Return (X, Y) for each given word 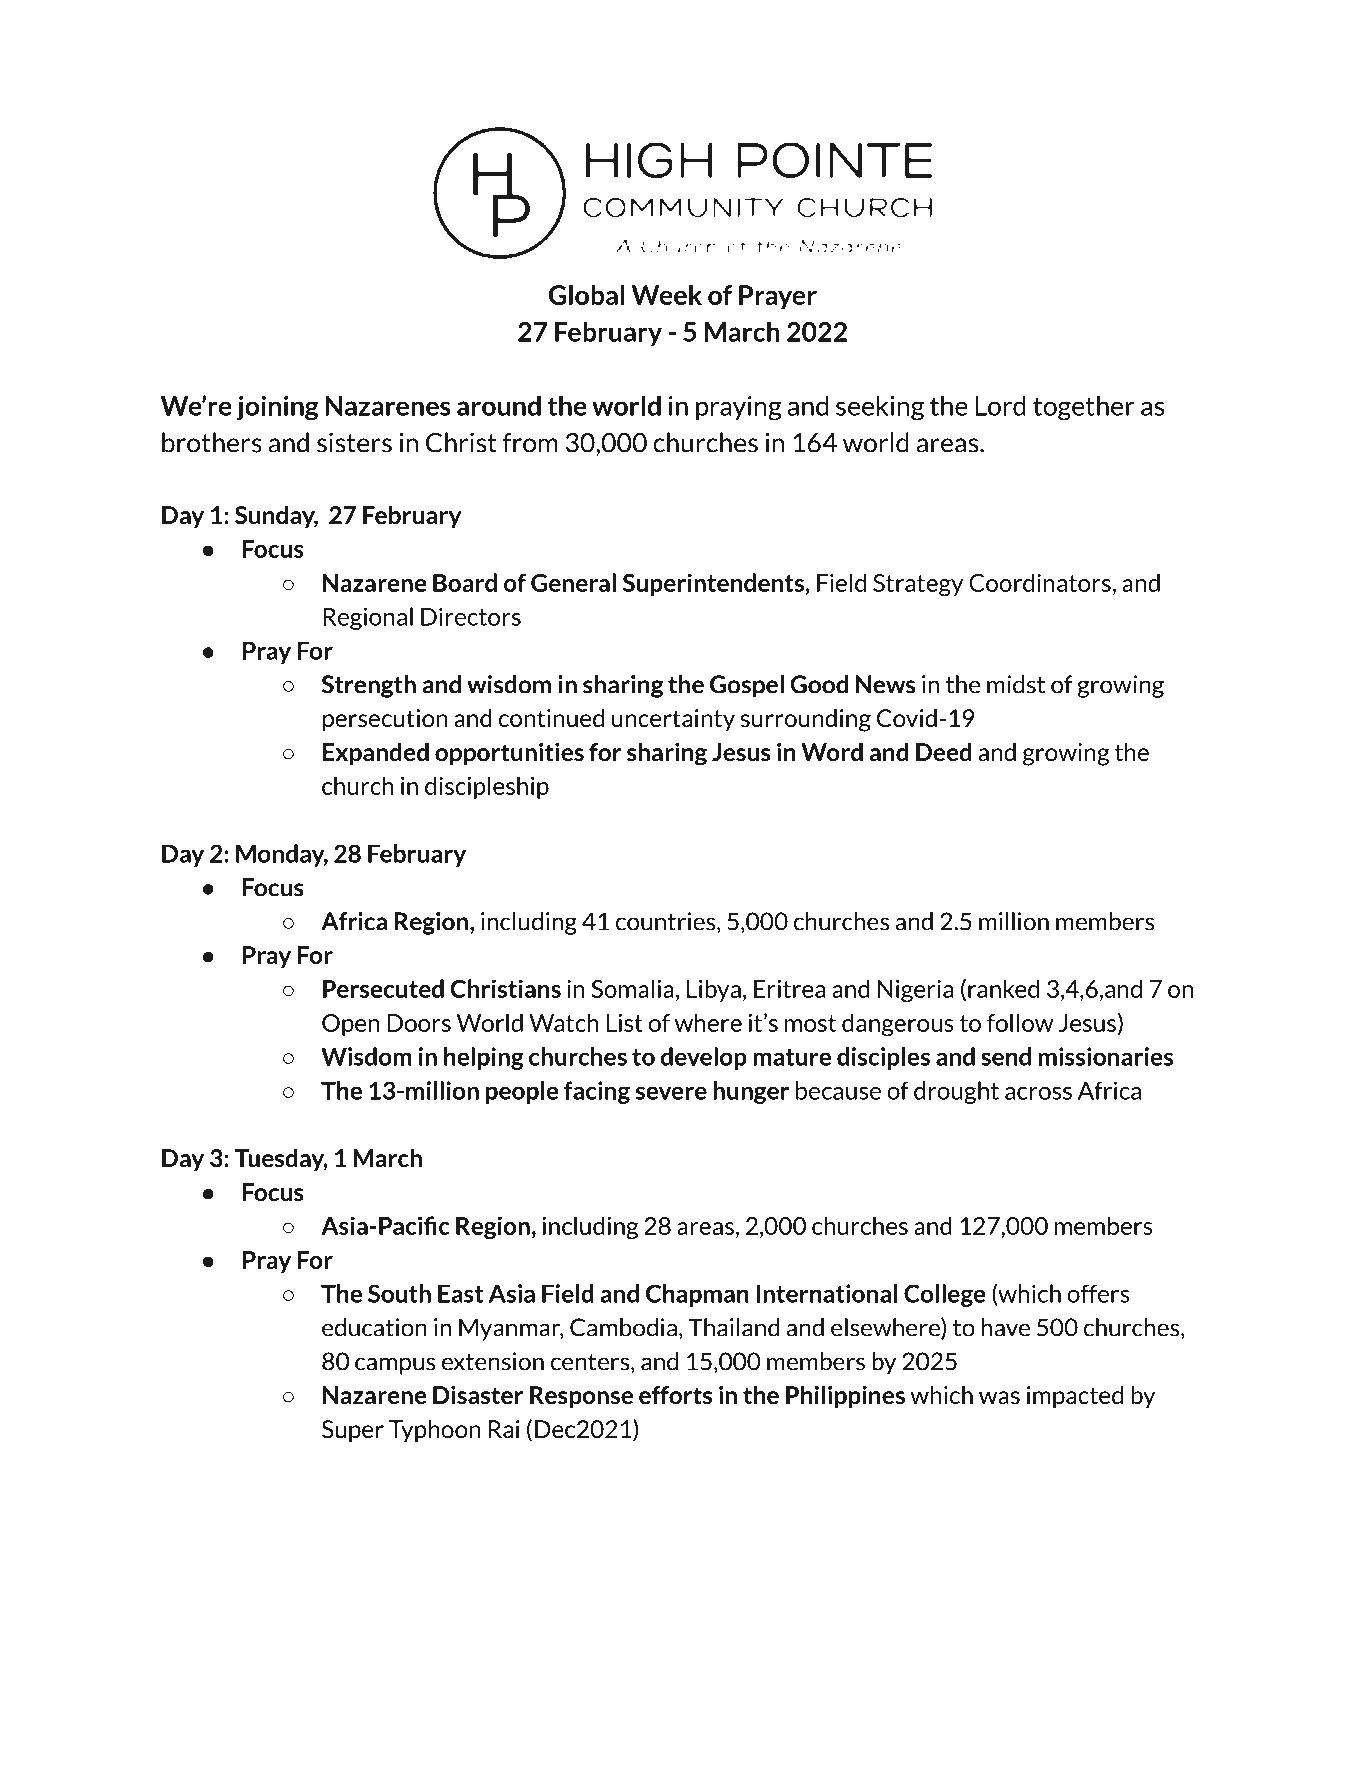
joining (277, 408)
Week (667, 295)
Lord (1001, 405)
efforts (675, 1395)
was (999, 1397)
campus (395, 1366)
